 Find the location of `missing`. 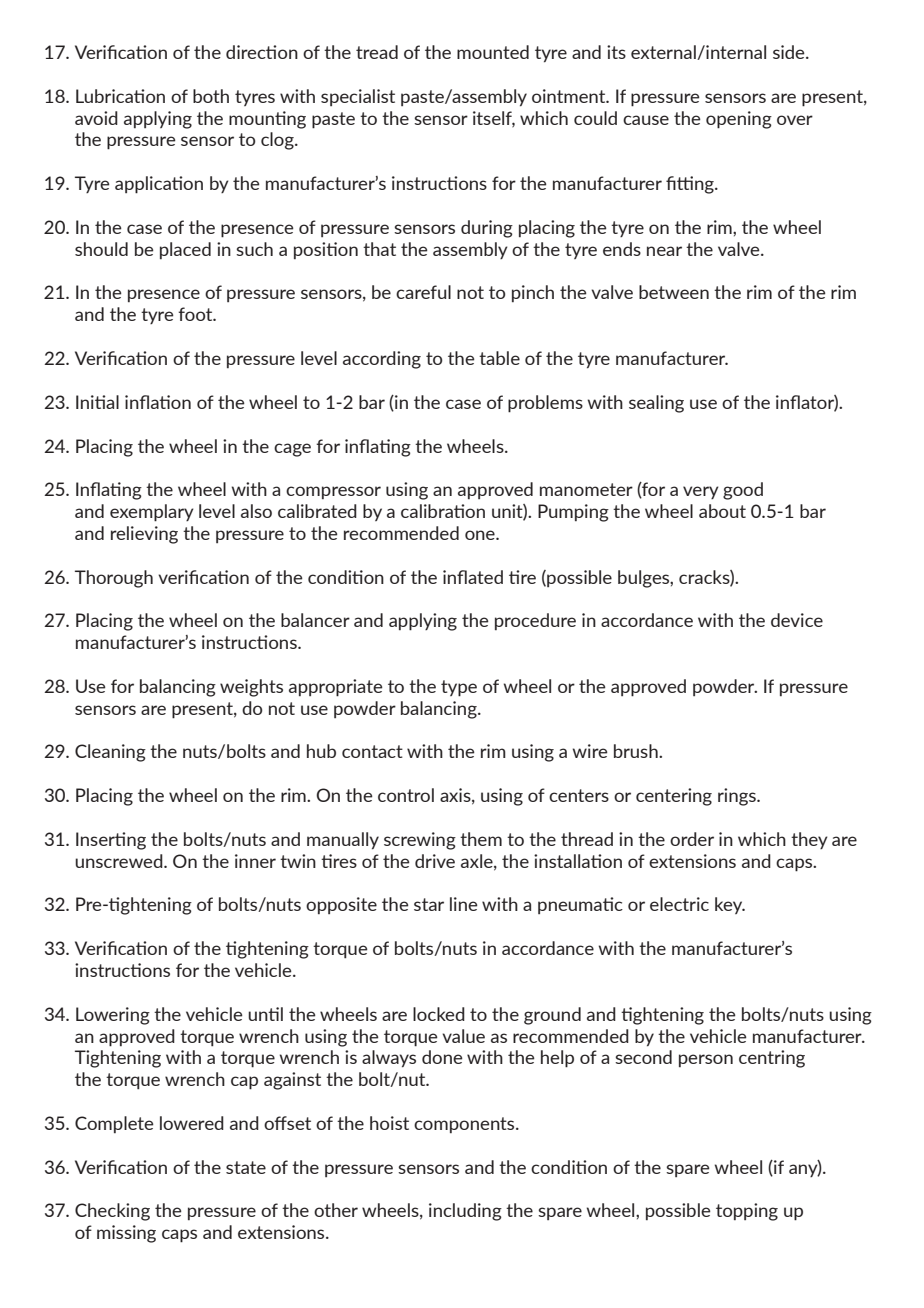

missing is located at coordinates (126, 1234).
